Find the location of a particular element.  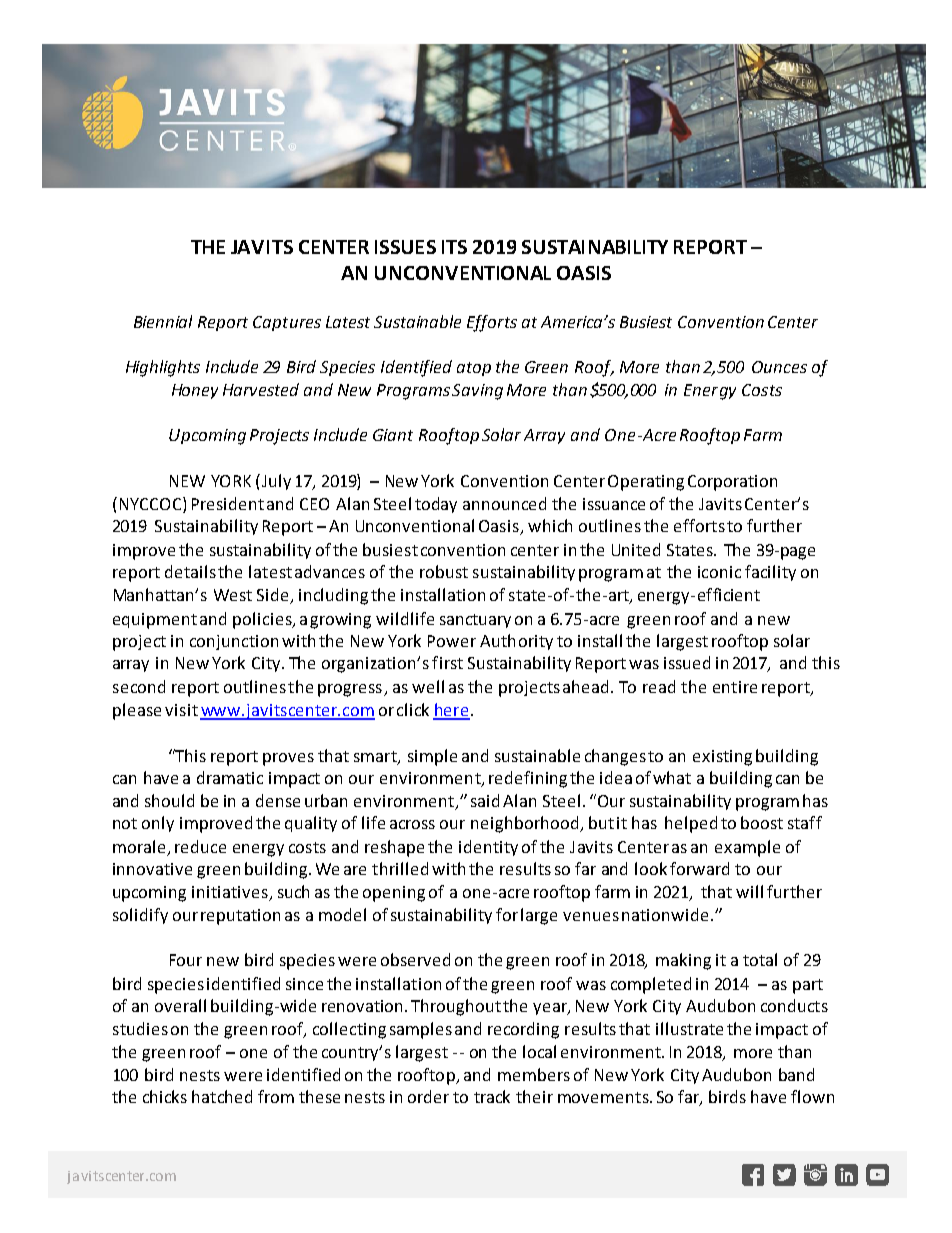

should is located at coordinates (169, 800).
